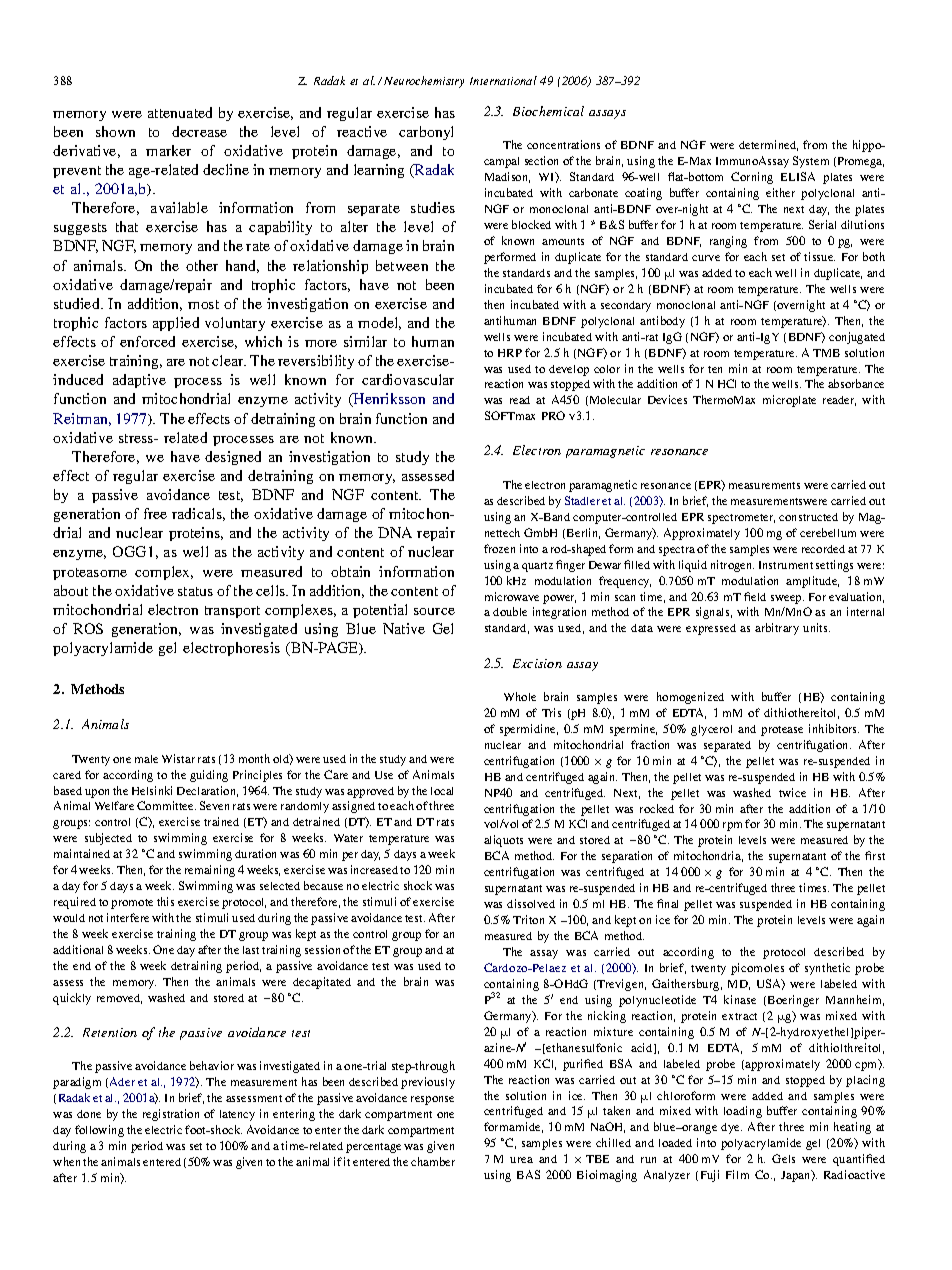 Image resolution: width=952 pixels, height=1270 pixels. What do you see at coordinates (171, 1115) in the screenshot?
I see `registration` at bounding box center [171, 1115].
